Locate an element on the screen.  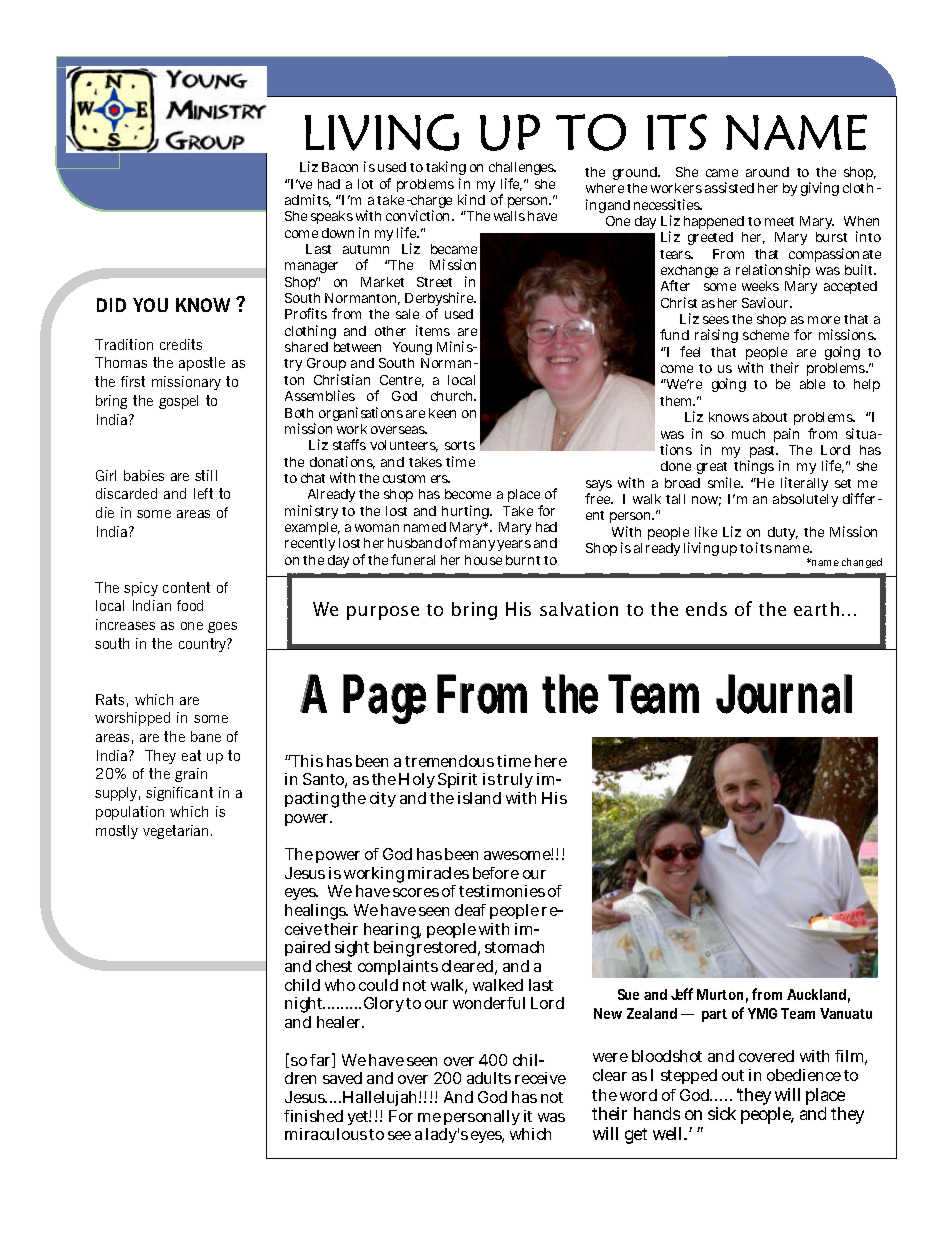
island is located at coordinates (479, 798).
